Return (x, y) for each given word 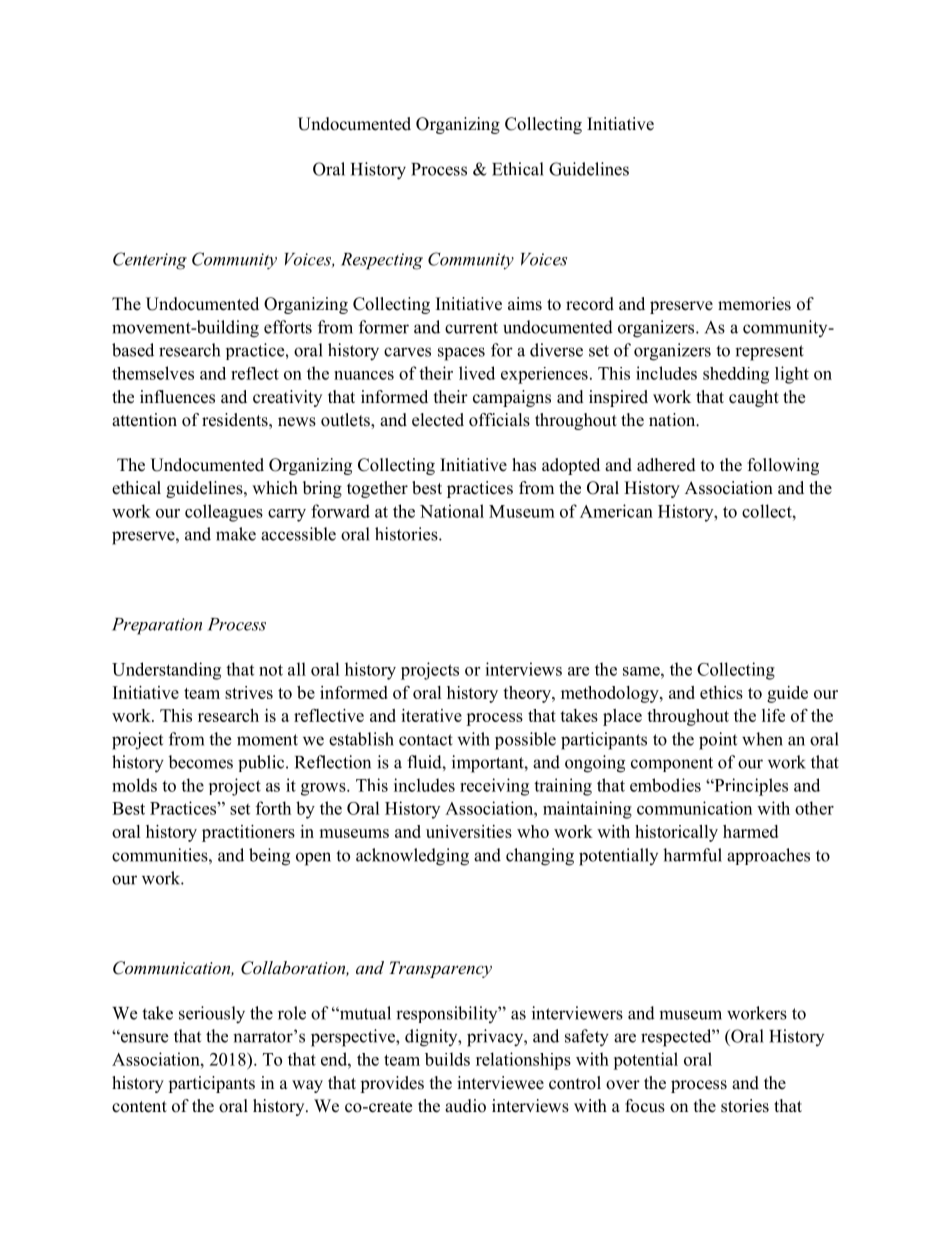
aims (525, 304)
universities (469, 831)
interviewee (500, 1083)
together (377, 489)
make (236, 534)
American (616, 511)
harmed (750, 831)
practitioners (248, 833)
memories (754, 304)
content (139, 1107)
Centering (150, 261)
